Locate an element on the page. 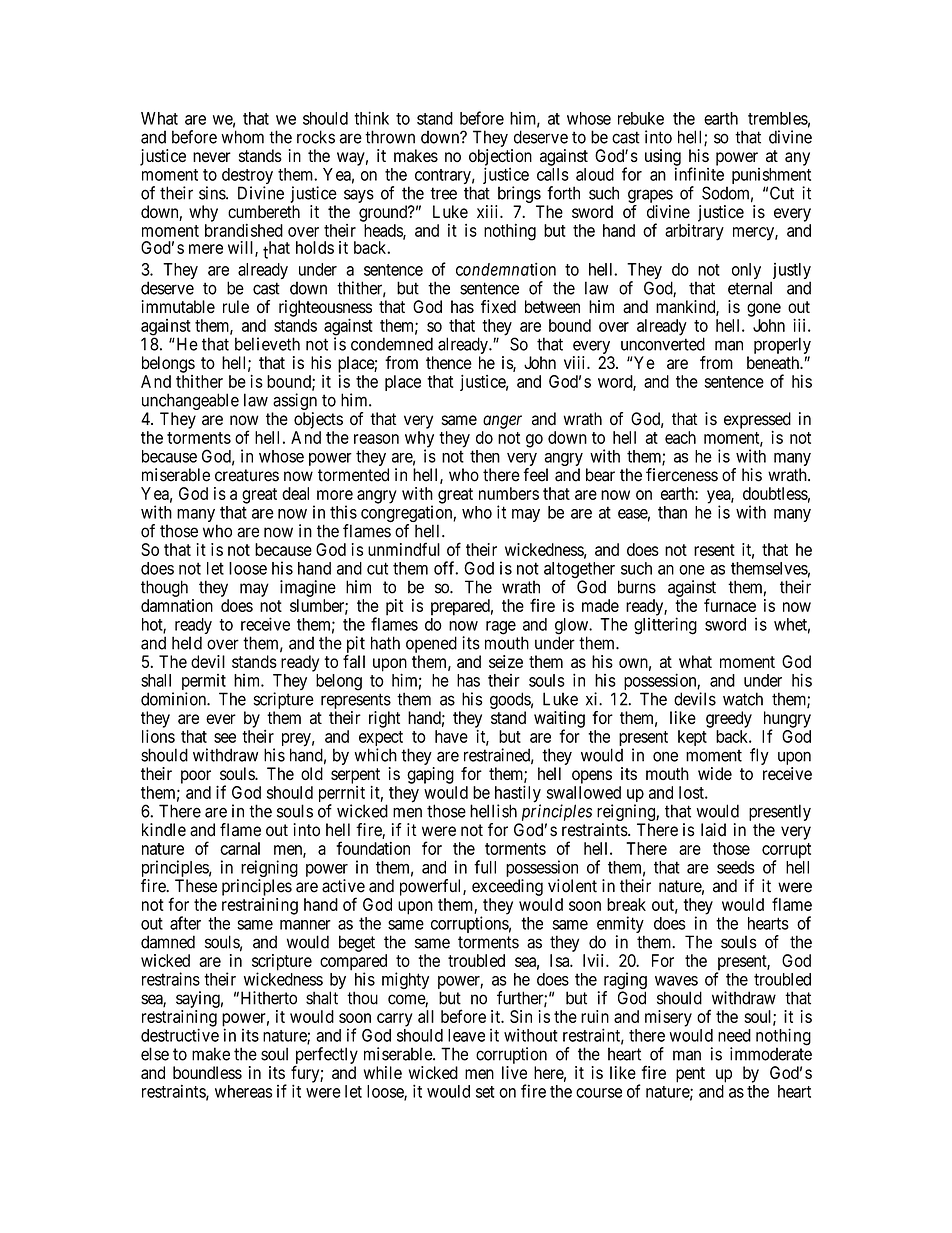 Image resolution: width=952 pixels, height=1233 pixels. anger is located at coordinates (502, 422).
